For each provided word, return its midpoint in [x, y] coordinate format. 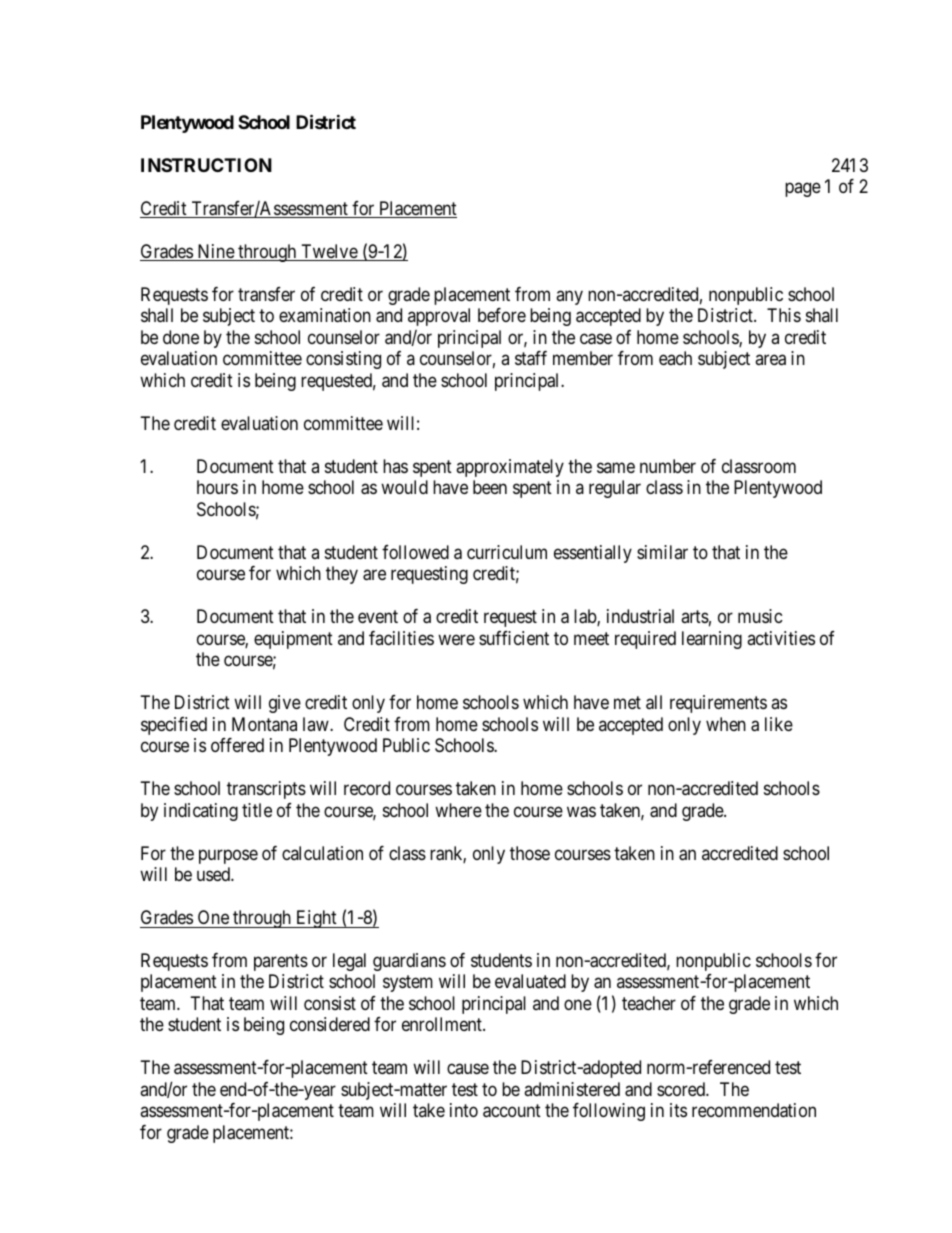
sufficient [514, 638]
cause [468, 1069]
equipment [293, 640]
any [569, 297]
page [803, 190]
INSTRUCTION [206, 165]
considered [330, 1024]
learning [712, 640]
